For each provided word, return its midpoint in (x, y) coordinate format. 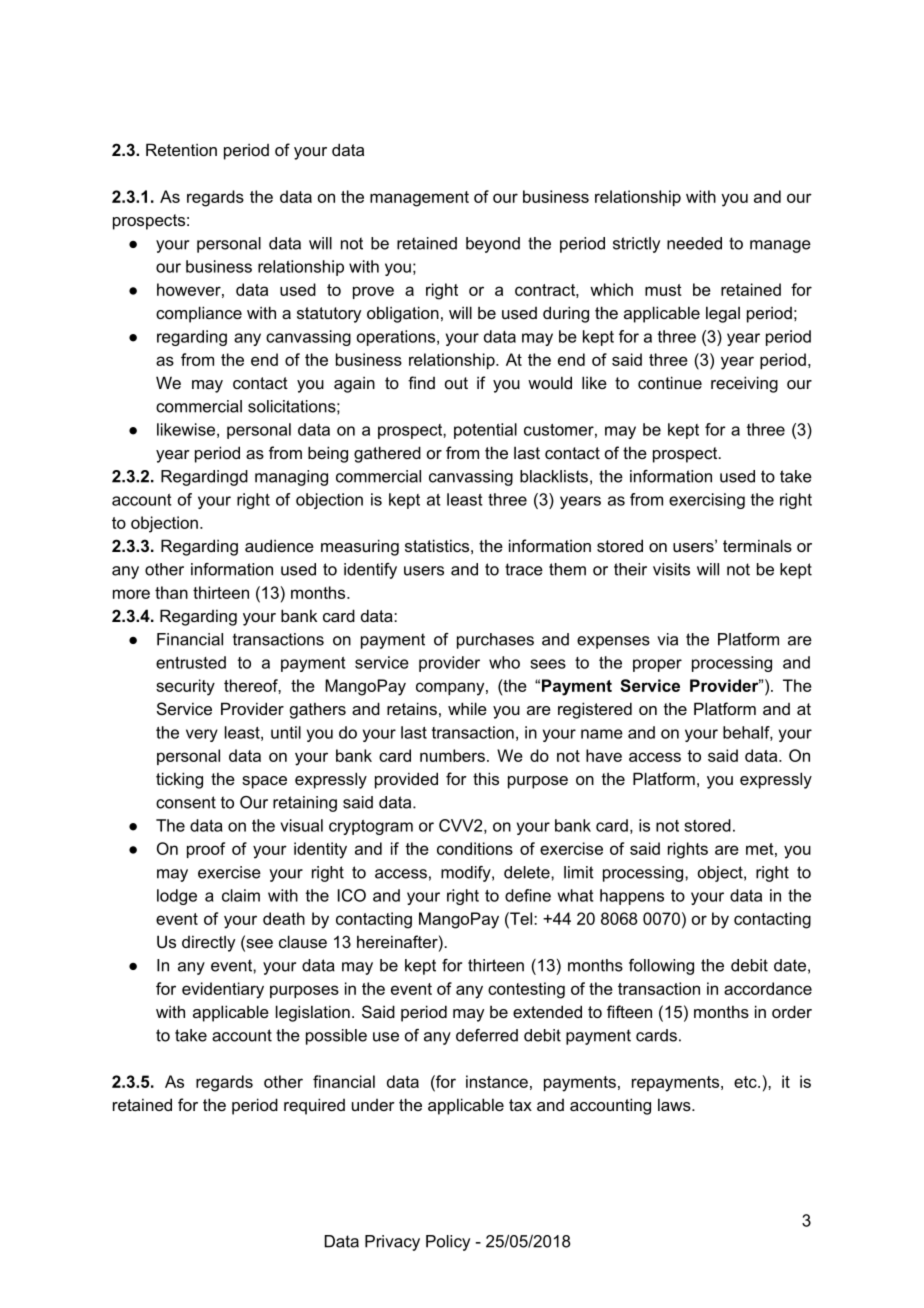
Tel (521, 918)
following (661, 967)
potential (485, 431)
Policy (448, 1243)
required (314, 1106)
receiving (744, 384)
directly (208, 944)
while (467, 708)
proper (657, 665)
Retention (181, 149)
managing (291, 478)
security (185, 687)
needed (694, 243)
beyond (493, 245)
